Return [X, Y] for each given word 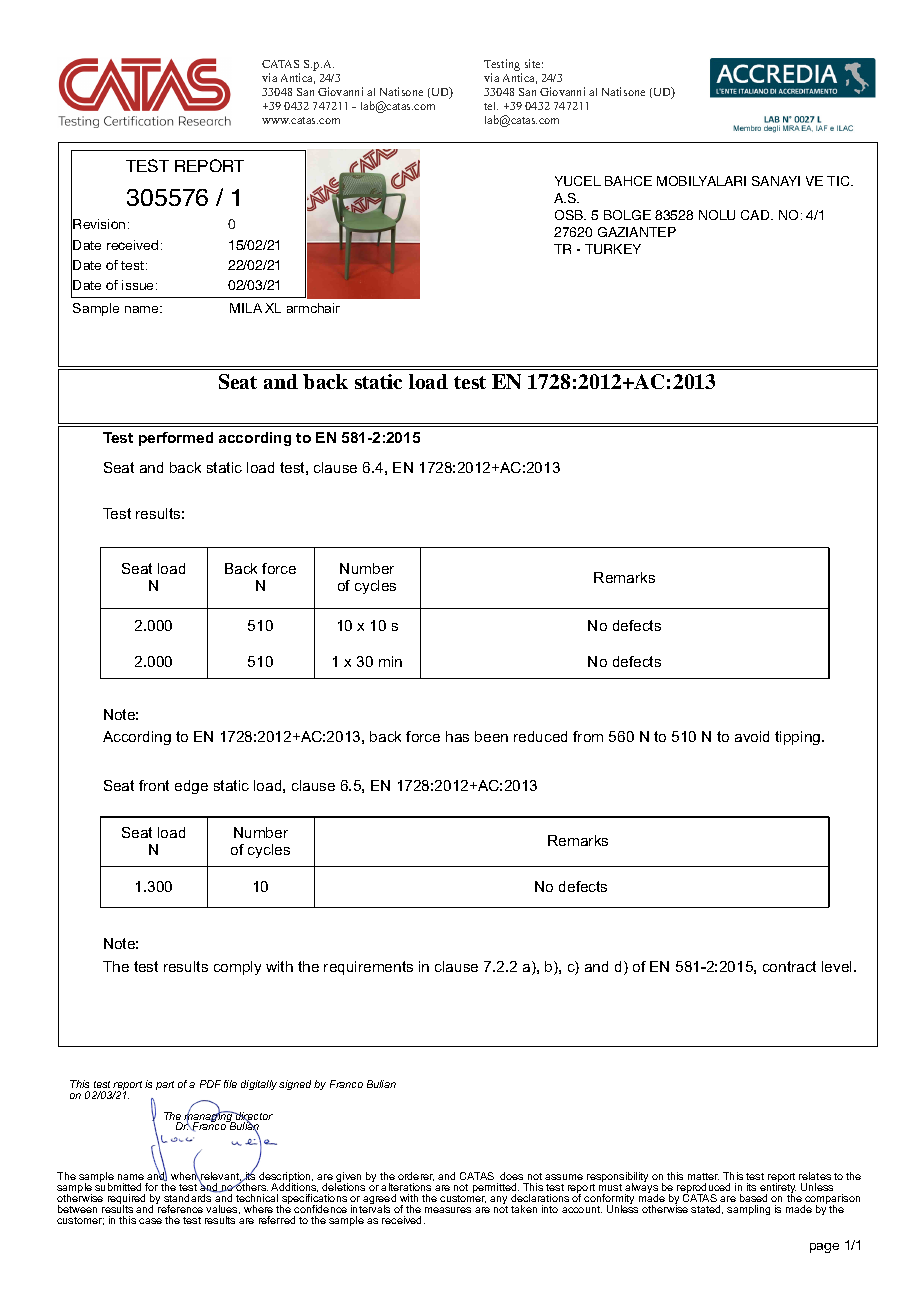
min [390, 661]
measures [448, 1210]
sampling [748, 1210]
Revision [99, 224]
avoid [752, 736]
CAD [756, 215]
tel [491, 106]
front [154, 785]
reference [179, 1208]
